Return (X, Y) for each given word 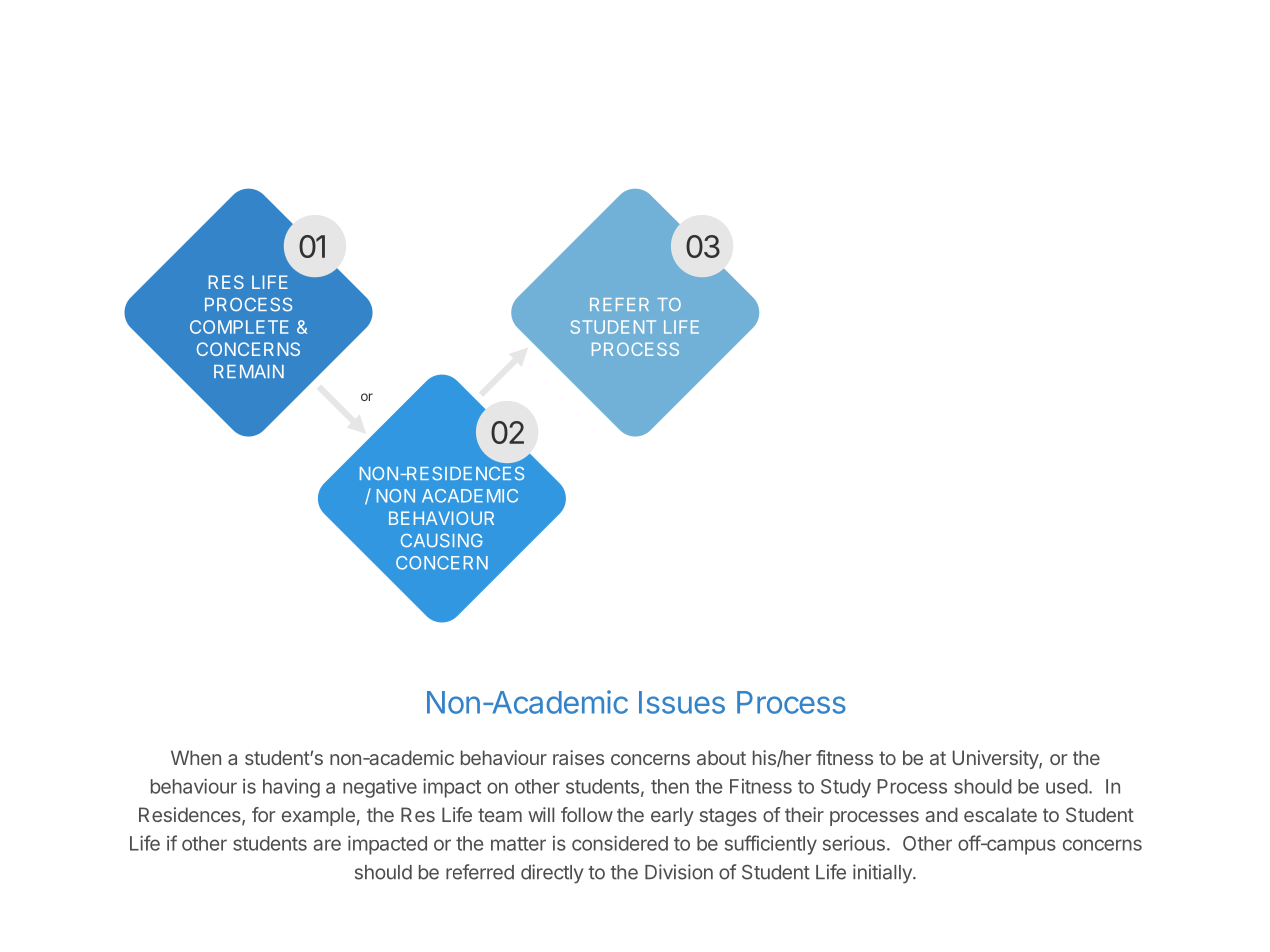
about (721, 757)
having (291, 788)
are (327, 845)
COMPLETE (239, 327)
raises (578, 757)
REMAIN (249, 371)
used (1067, 786)
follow (587, 814)
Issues (682, 702)
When (196, 757)
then (670, 786)
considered (620, 843)
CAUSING (442, 541)
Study (846, 788)
